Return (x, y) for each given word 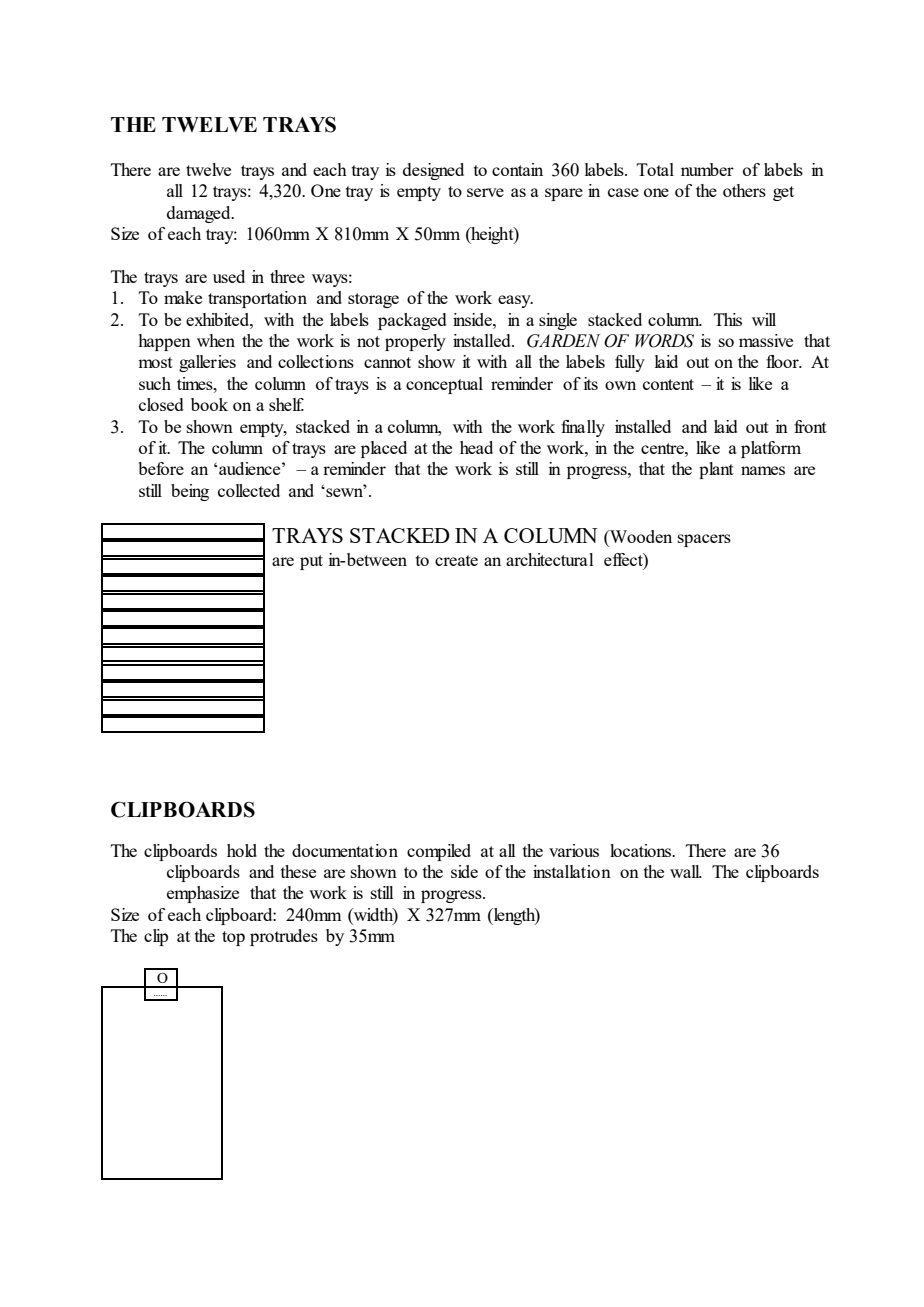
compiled (439, 852)
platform (771, 449)
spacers (704, 540)
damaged (200, 214)
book (209, 404)
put (311, 562)
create (456, 560)
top (233, 938)
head (476, 447)
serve (485, 192)
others (744, 190)
